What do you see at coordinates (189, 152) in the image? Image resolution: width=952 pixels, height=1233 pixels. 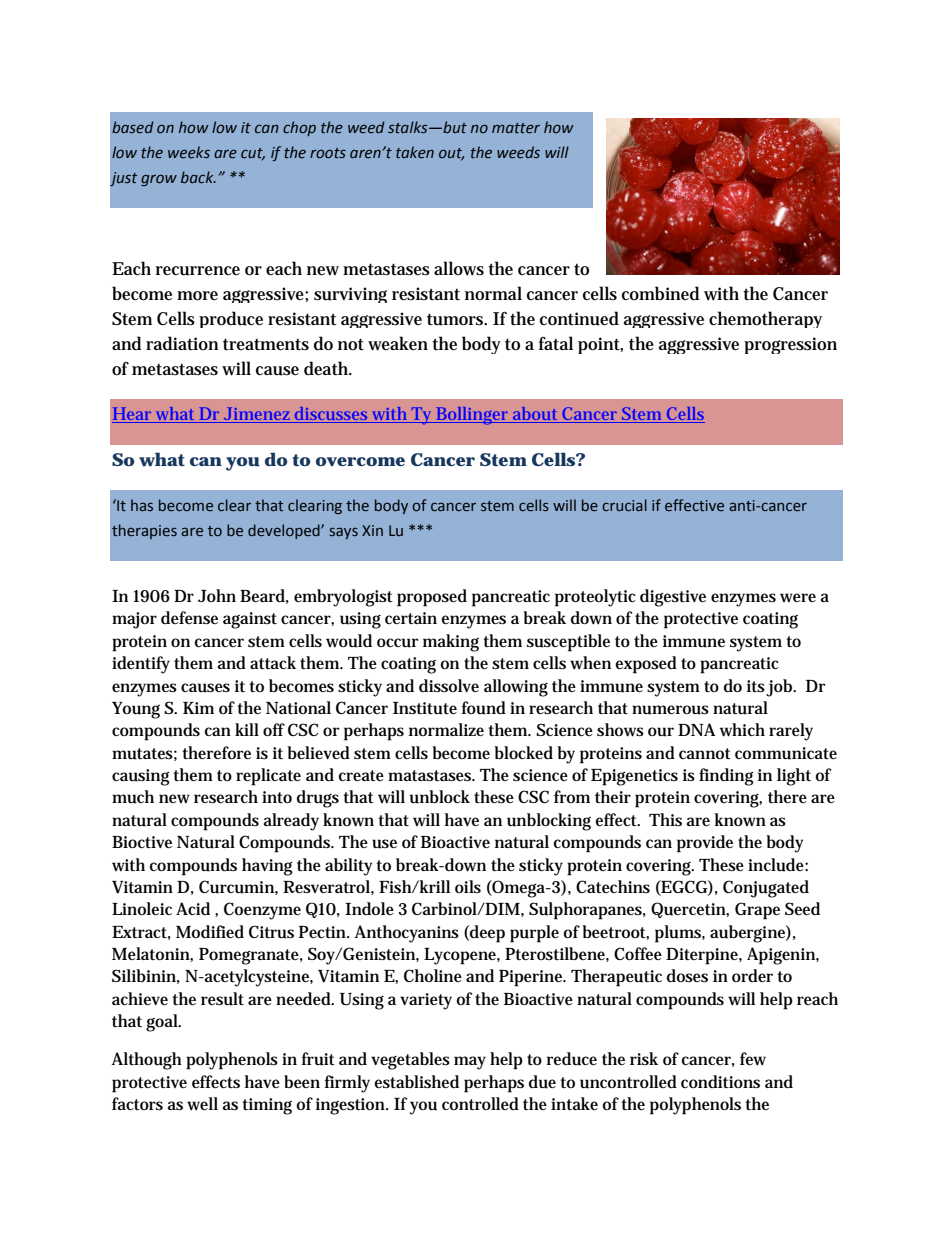 I see `weeks` at bounding box center [189, 152].
